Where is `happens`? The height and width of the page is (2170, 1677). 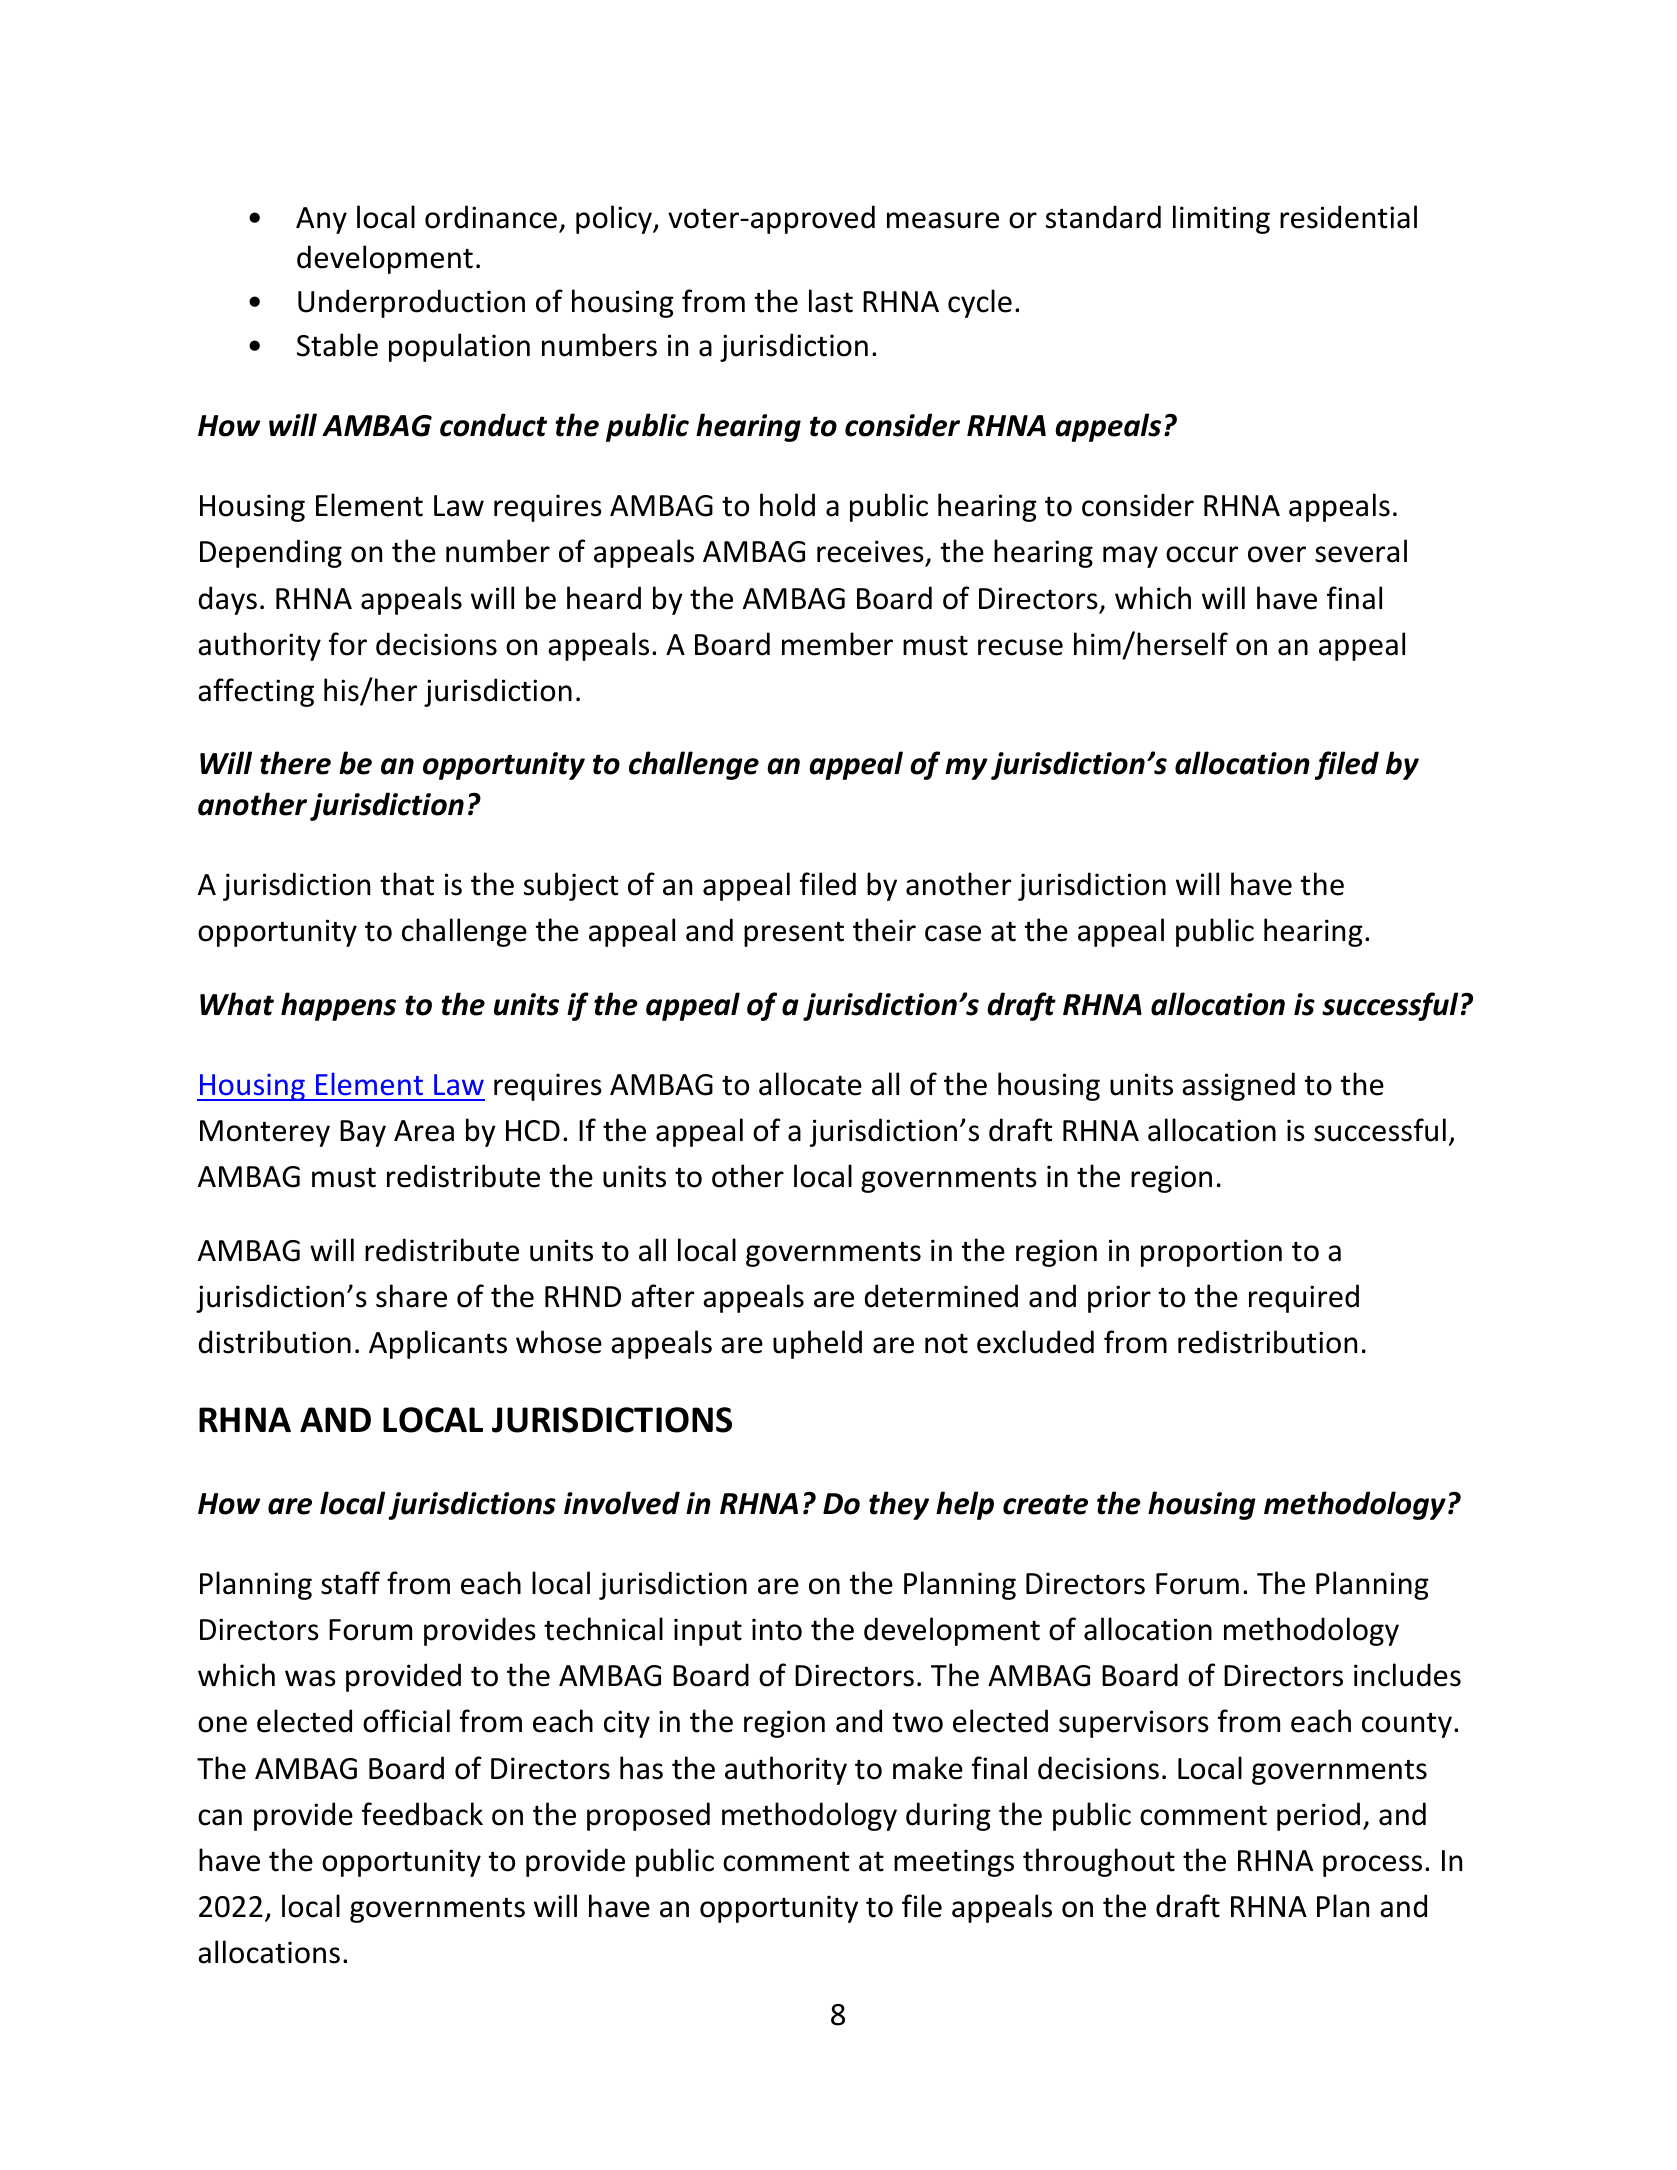 happens is located at coordinates (338, 1006).
